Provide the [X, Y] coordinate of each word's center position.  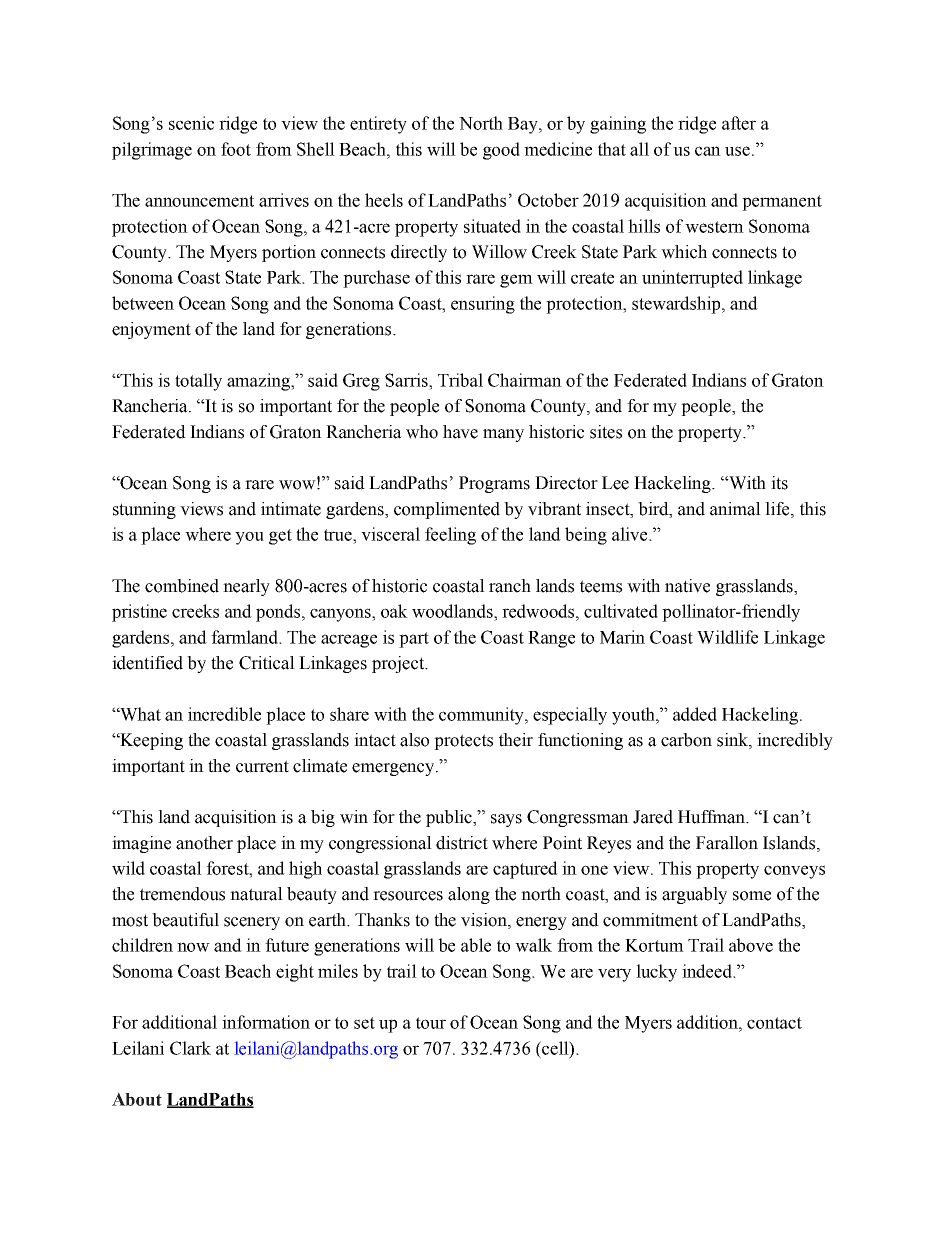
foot [236, 149]
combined [182, 586]
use [739, 151]
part [414, 640]
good [501, 151]
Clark [190, 1048]
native [687, 586]
